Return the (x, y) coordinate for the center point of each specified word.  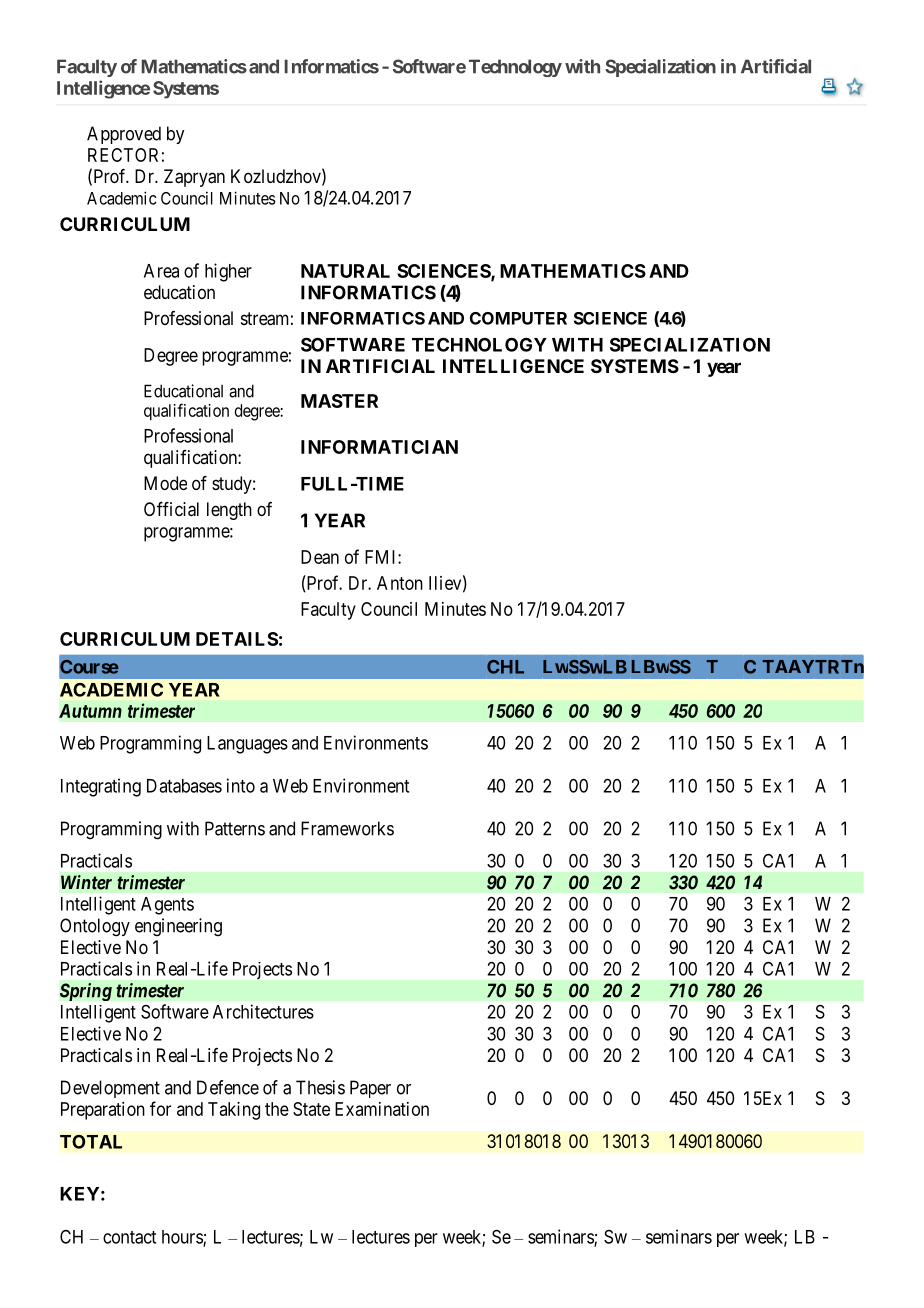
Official (171, 509)
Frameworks (347, 828)
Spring (86, 992)
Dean (320, 557)
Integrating (101, 787)
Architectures (263, 1011)
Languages (247, 745)
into (241, 785)
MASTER (339, 401)
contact (129, 1237)
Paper (370, 1089)
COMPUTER (518, 318)
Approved (124, 135)
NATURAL (345, 271)
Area (161, 271)
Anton (400, 583)
